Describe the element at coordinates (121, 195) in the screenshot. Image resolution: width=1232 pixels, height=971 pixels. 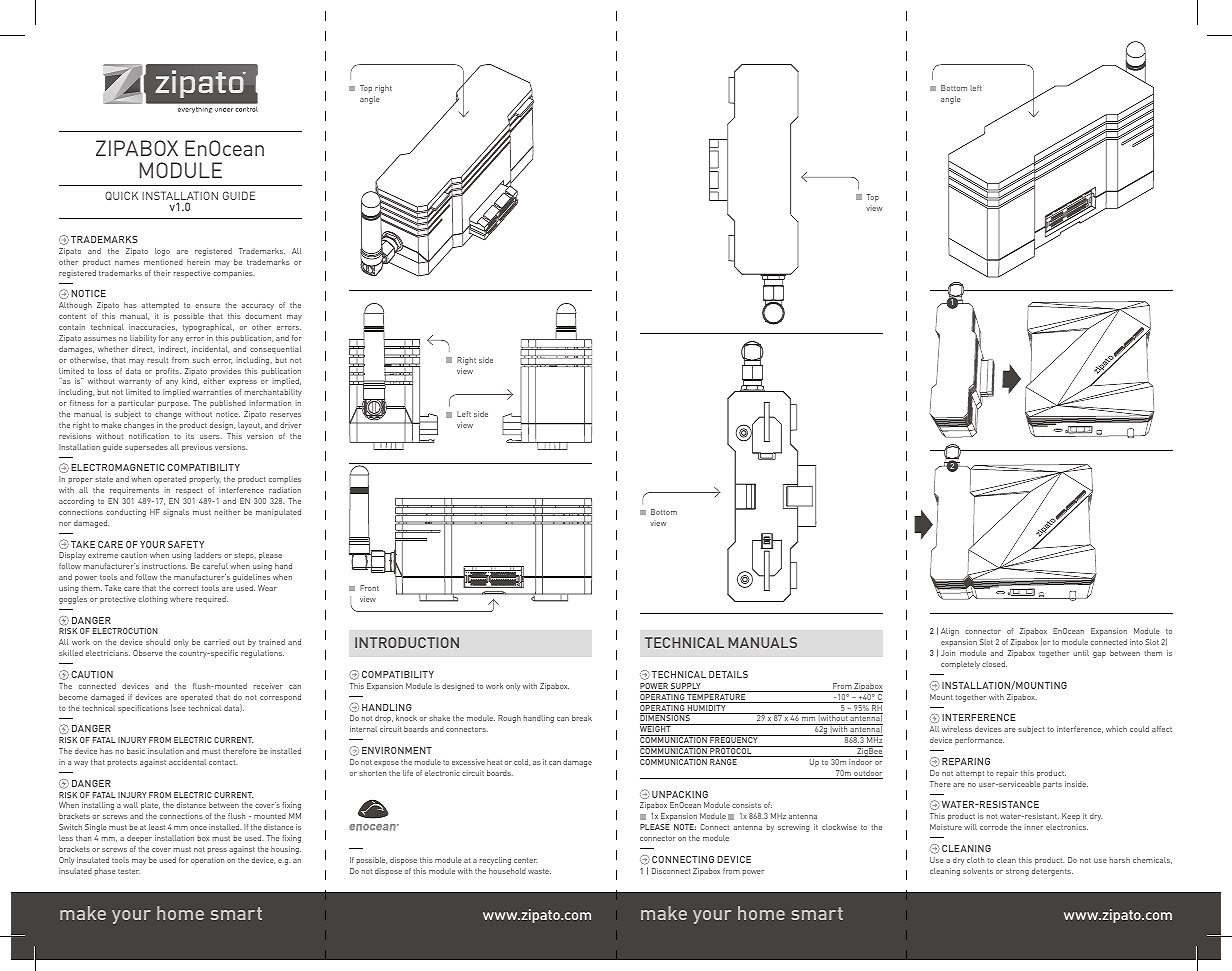
I see `QUICK` at that location.
